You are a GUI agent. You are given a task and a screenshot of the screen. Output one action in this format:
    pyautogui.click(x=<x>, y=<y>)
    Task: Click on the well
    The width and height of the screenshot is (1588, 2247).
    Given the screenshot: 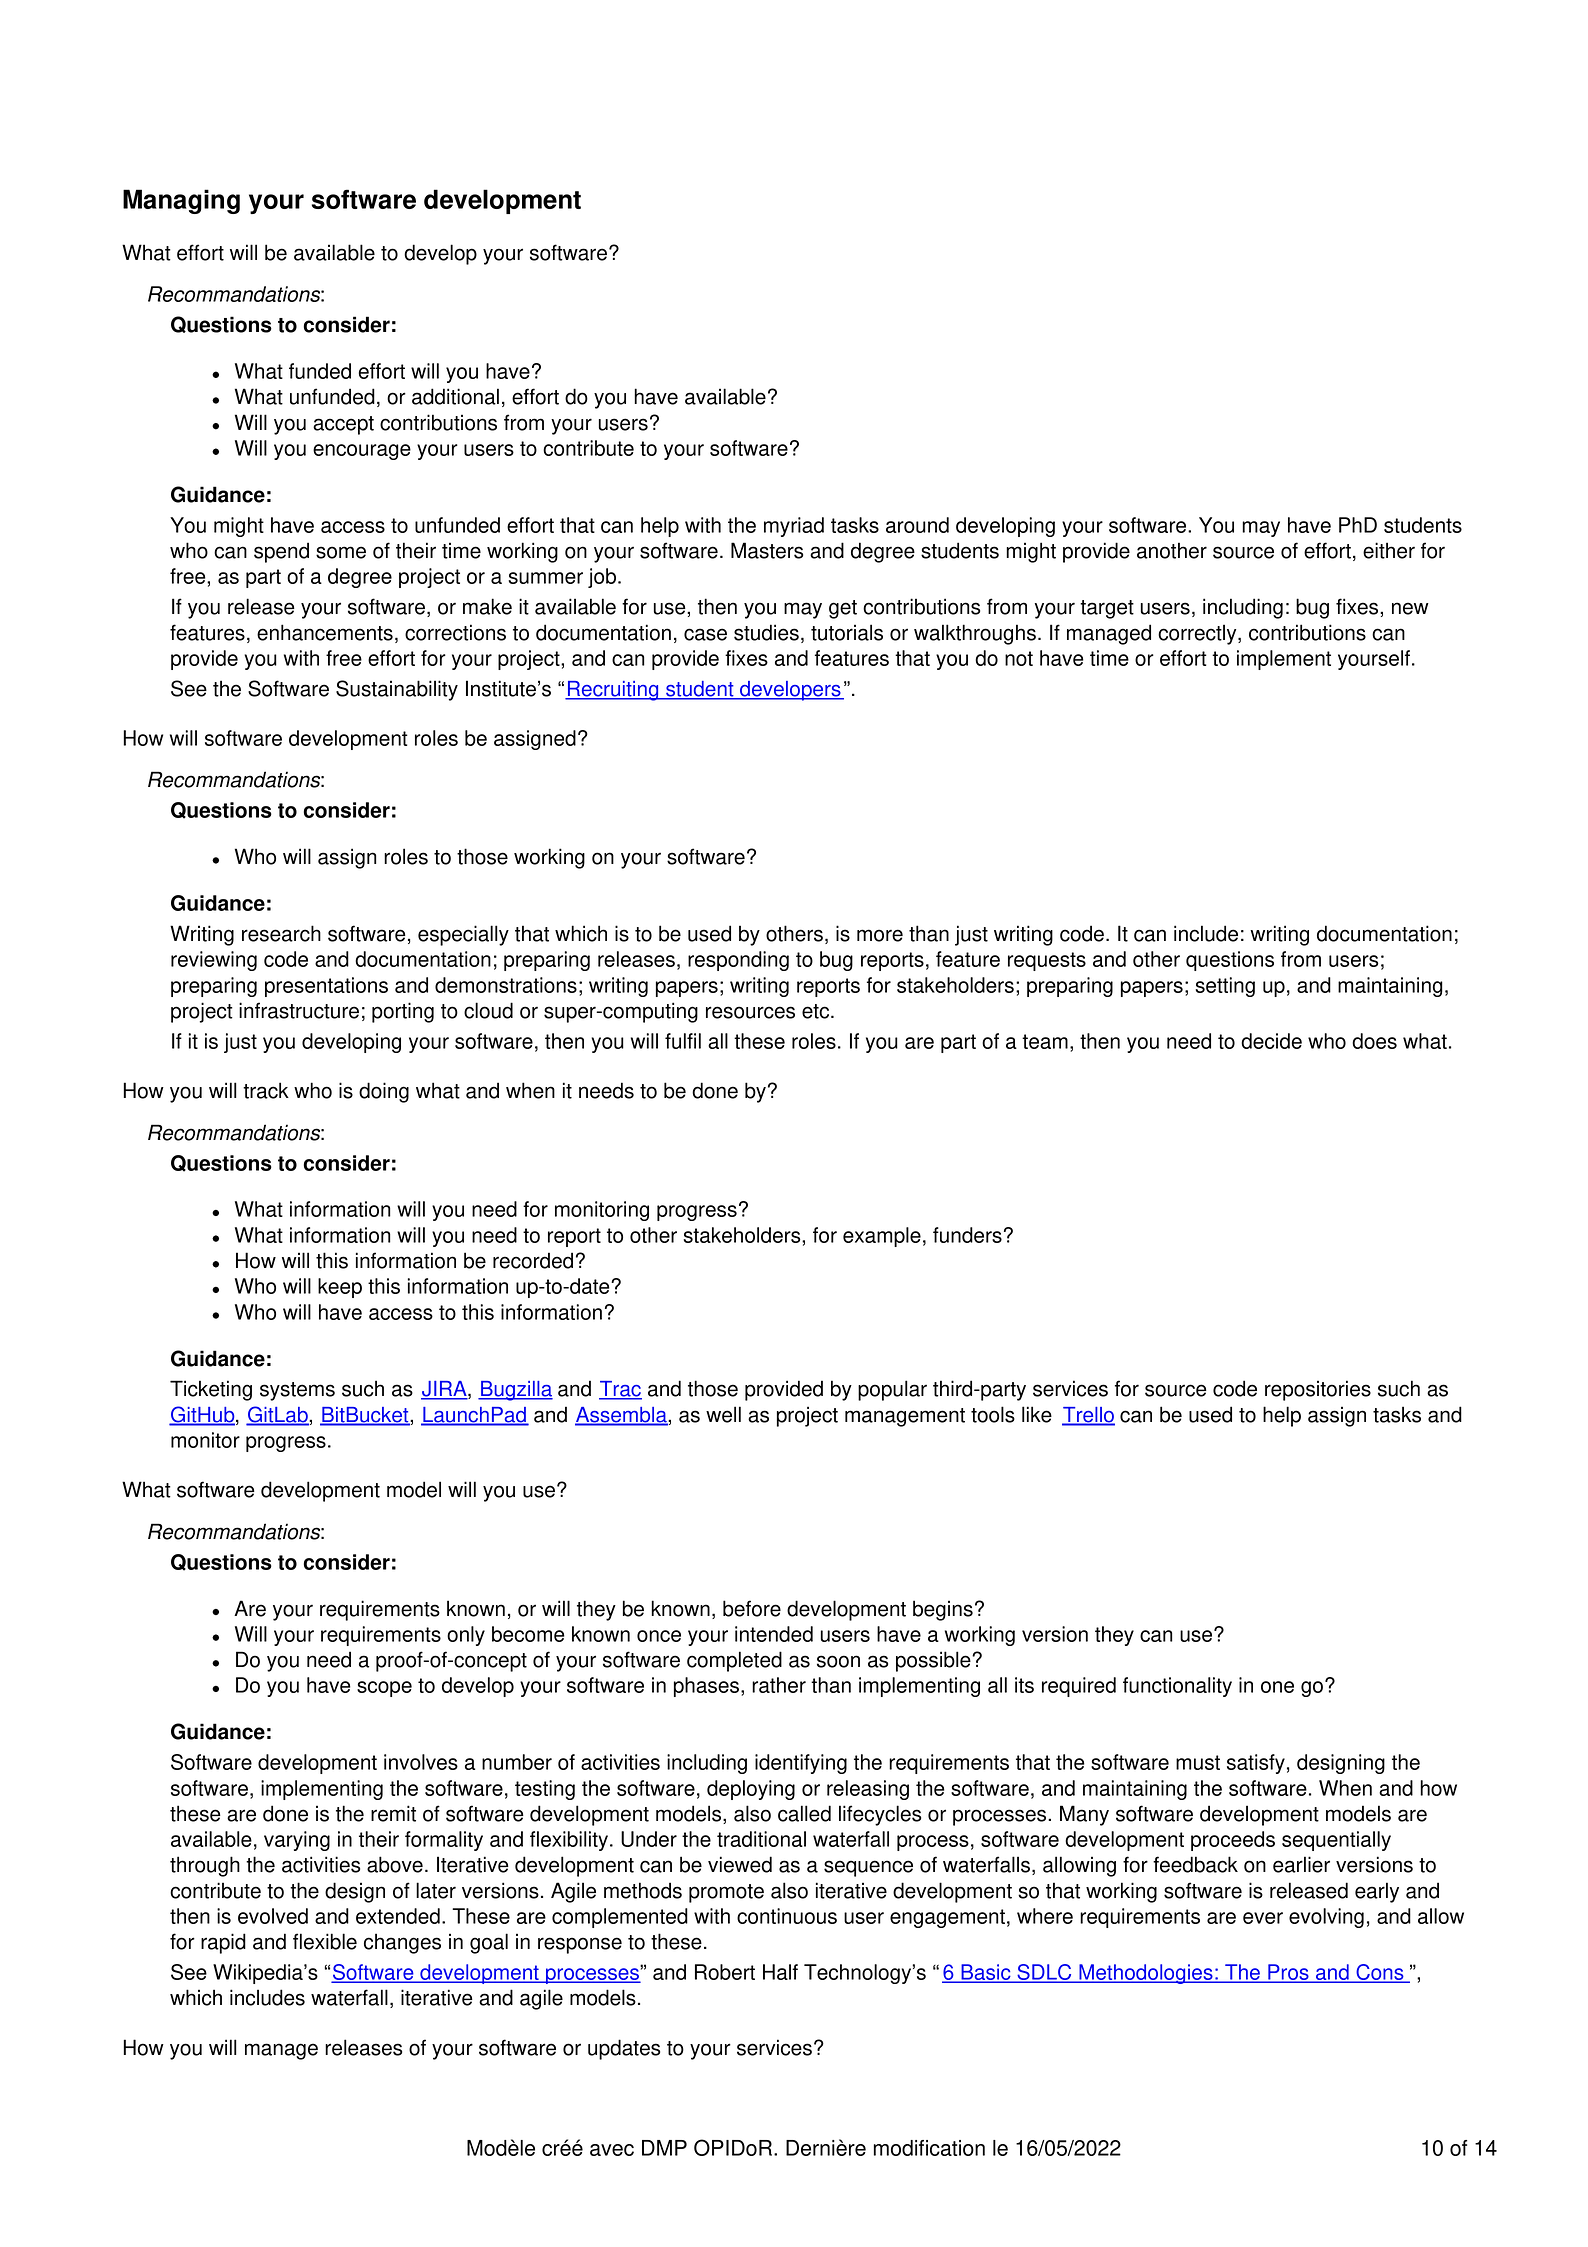 What is the action you would take?
    pyautogui.click(x=723, y=1414)
